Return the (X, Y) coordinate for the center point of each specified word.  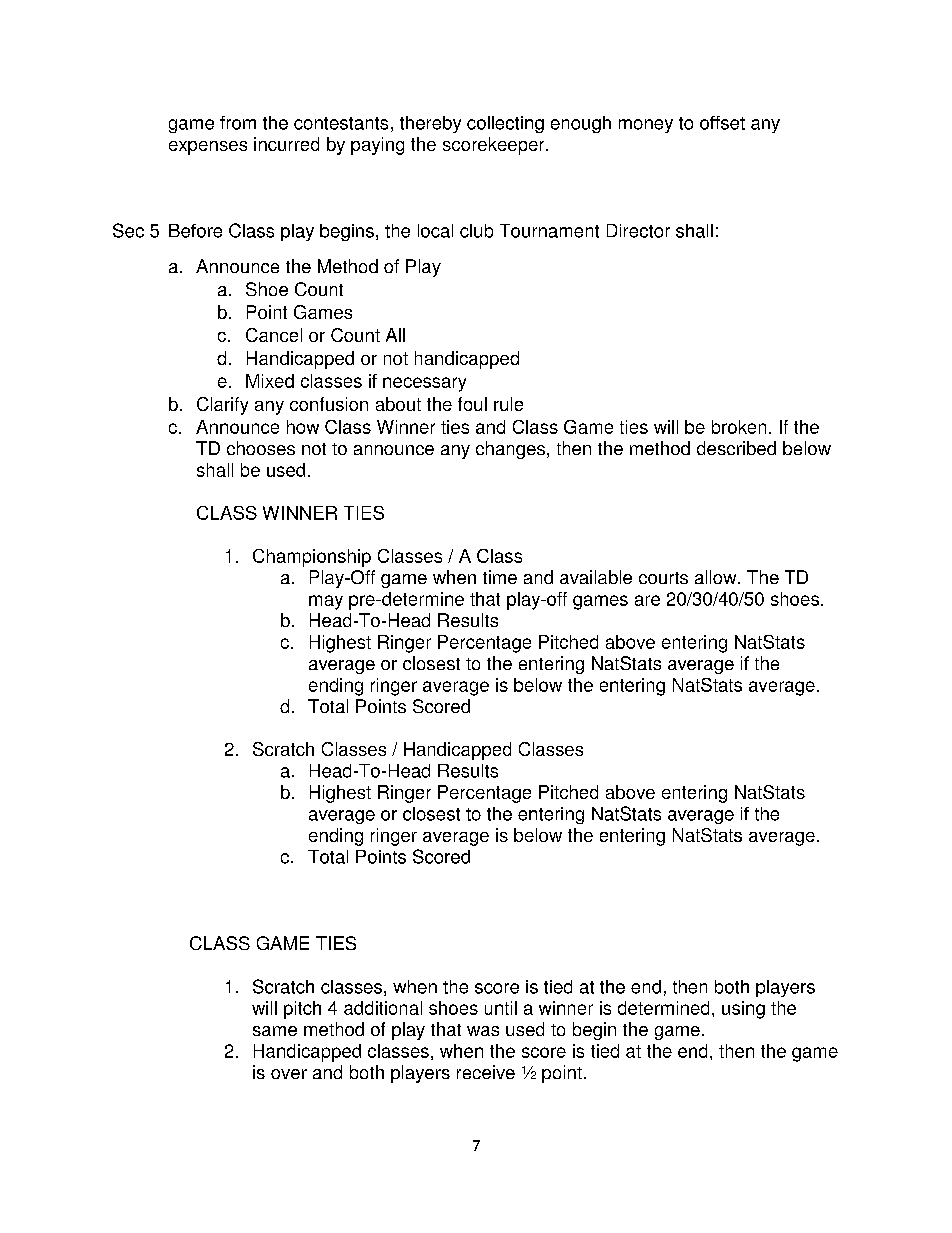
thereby (430, 124)
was (483, 1031)
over (289, 1074)
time (500, 577)
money (646, 126)
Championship (312, 558)
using (743, 1010)
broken (739, 427)
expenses (208, 148)
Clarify (222, 406)
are (647, 600)
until (501, 1008)
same (275, 1031)
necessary (424, 384)
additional (383, 1008)
